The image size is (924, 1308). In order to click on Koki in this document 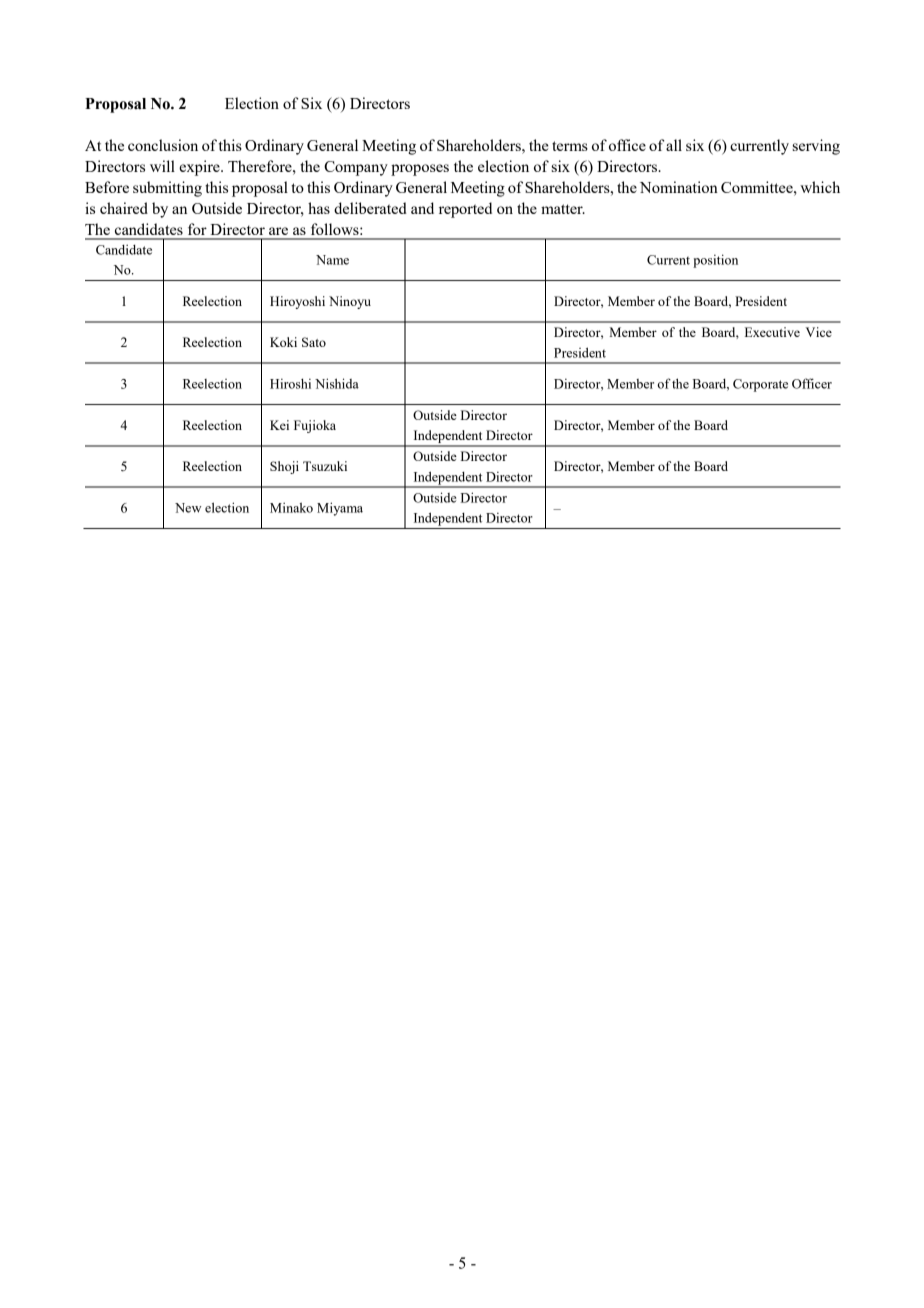, I will do `click(283, 342)`.
